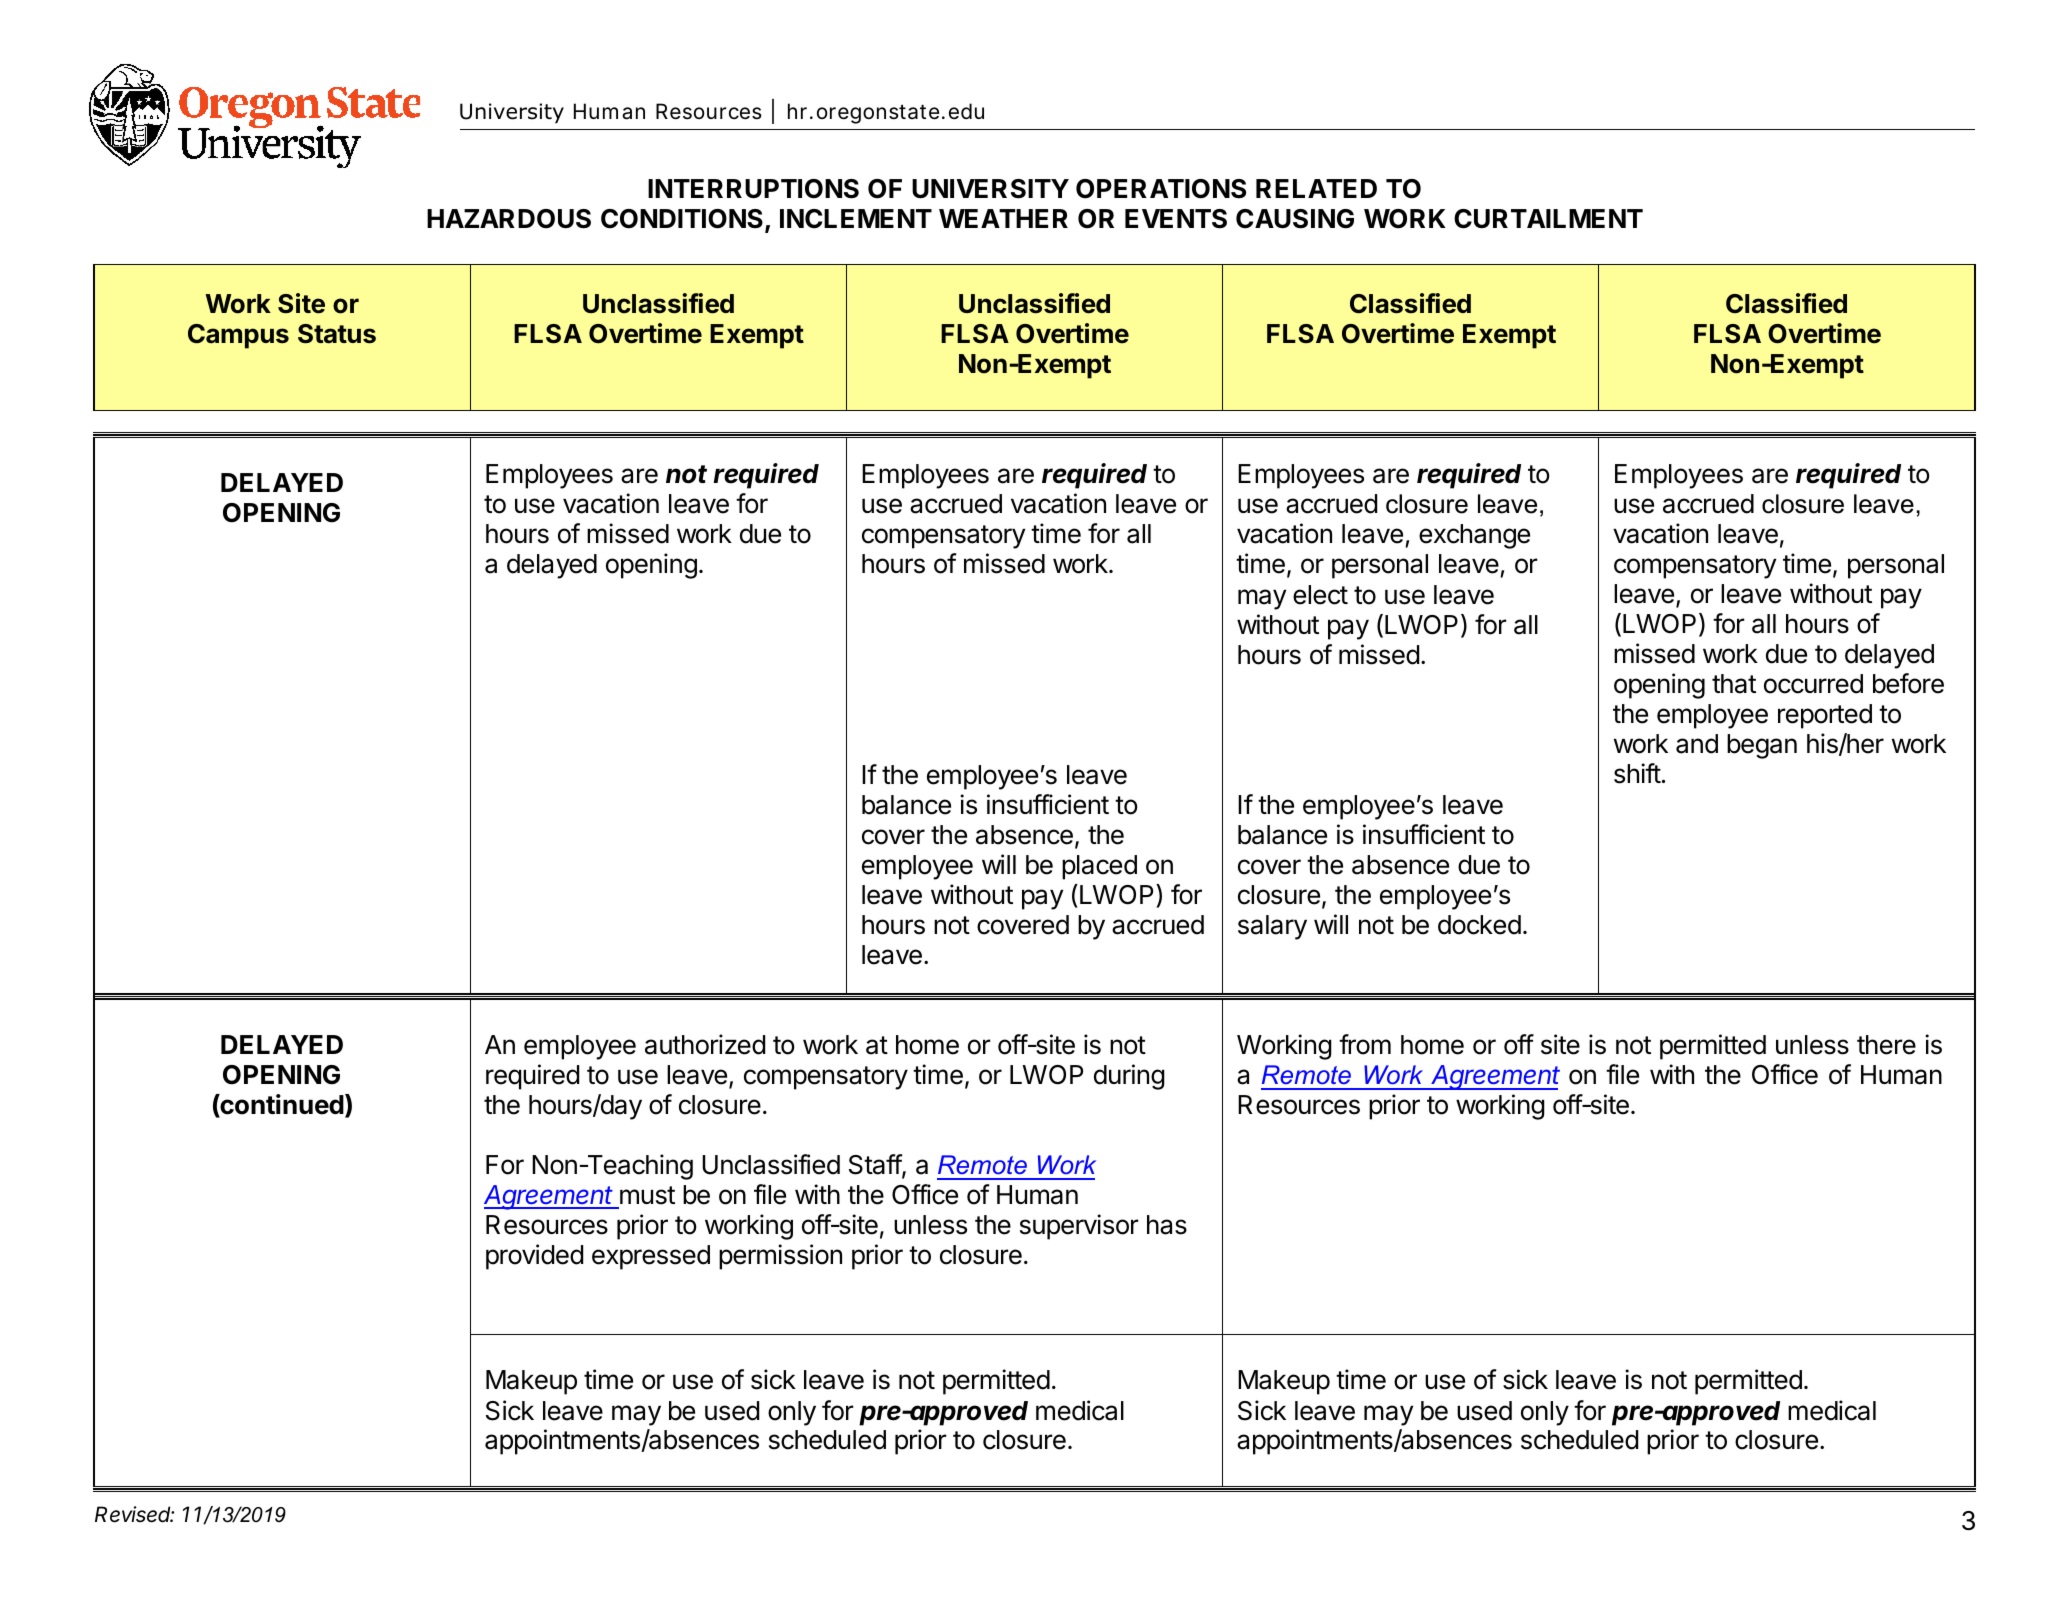 This screenshot has width=2069, height=1598. I want to click on WEATHER, so click(1003, 218).
